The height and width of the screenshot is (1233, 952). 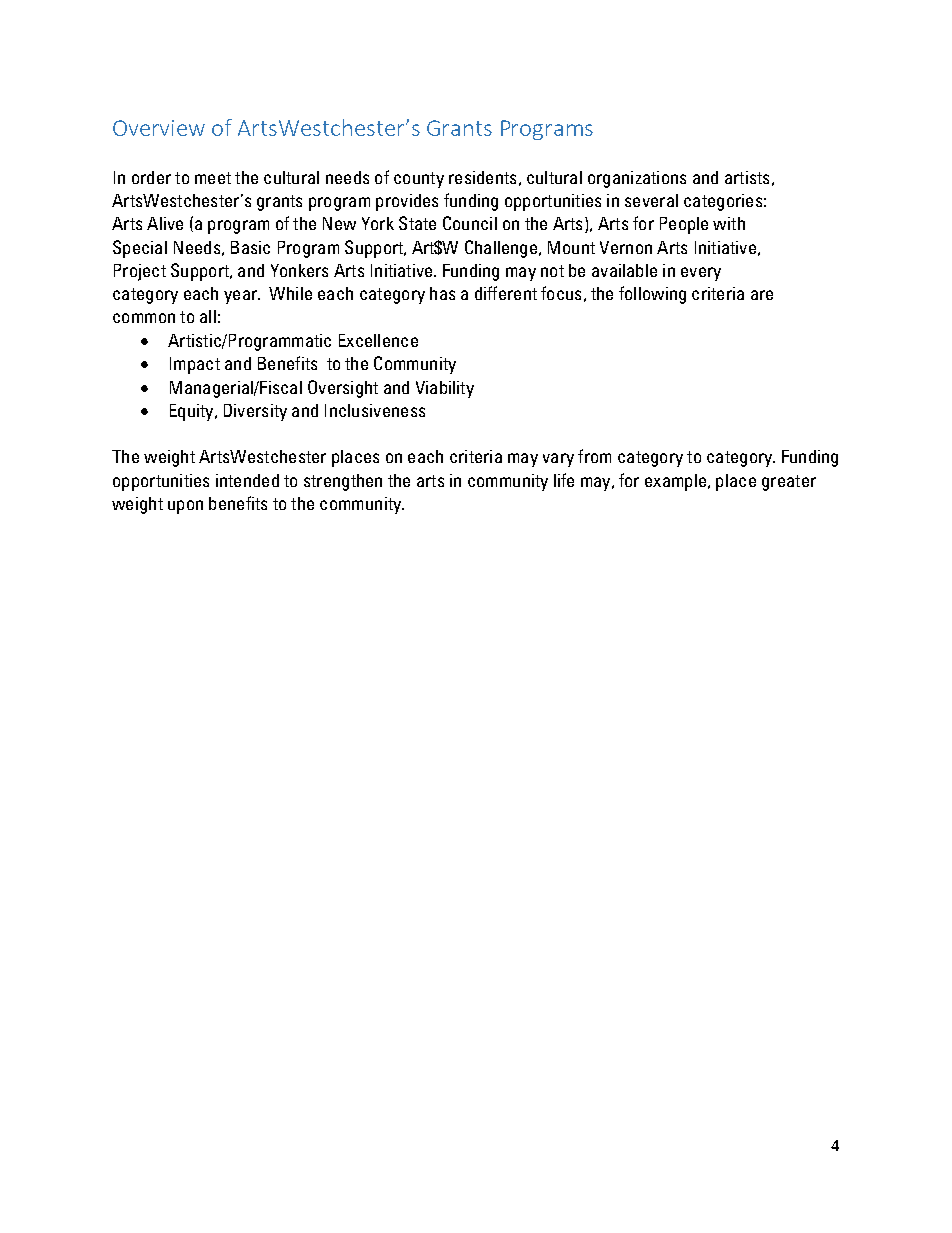 I want to click on every, so click(x=701, y=274).
